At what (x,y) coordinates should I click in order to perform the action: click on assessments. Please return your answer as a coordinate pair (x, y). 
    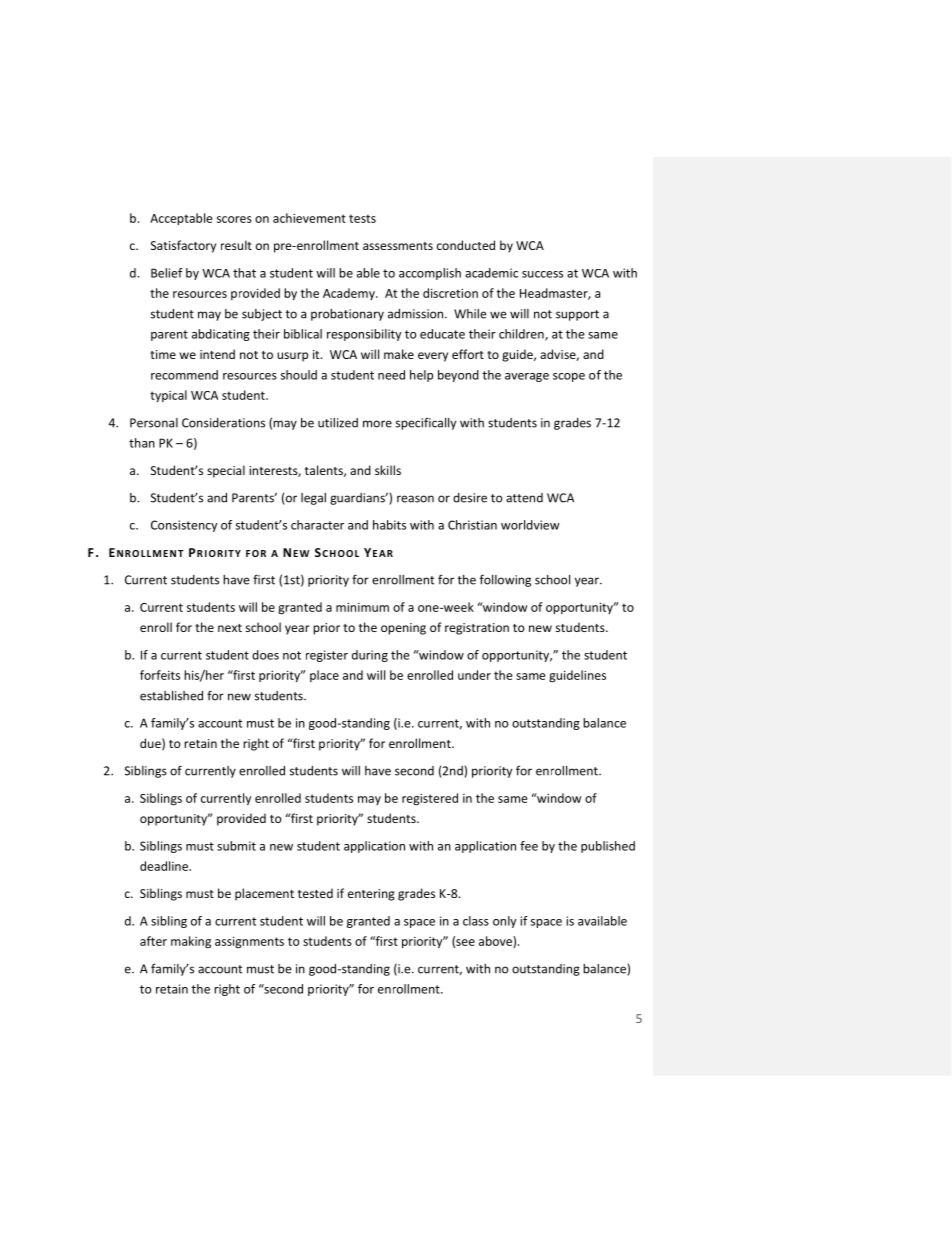
    Looking at the image, I should click on (398, 246).
